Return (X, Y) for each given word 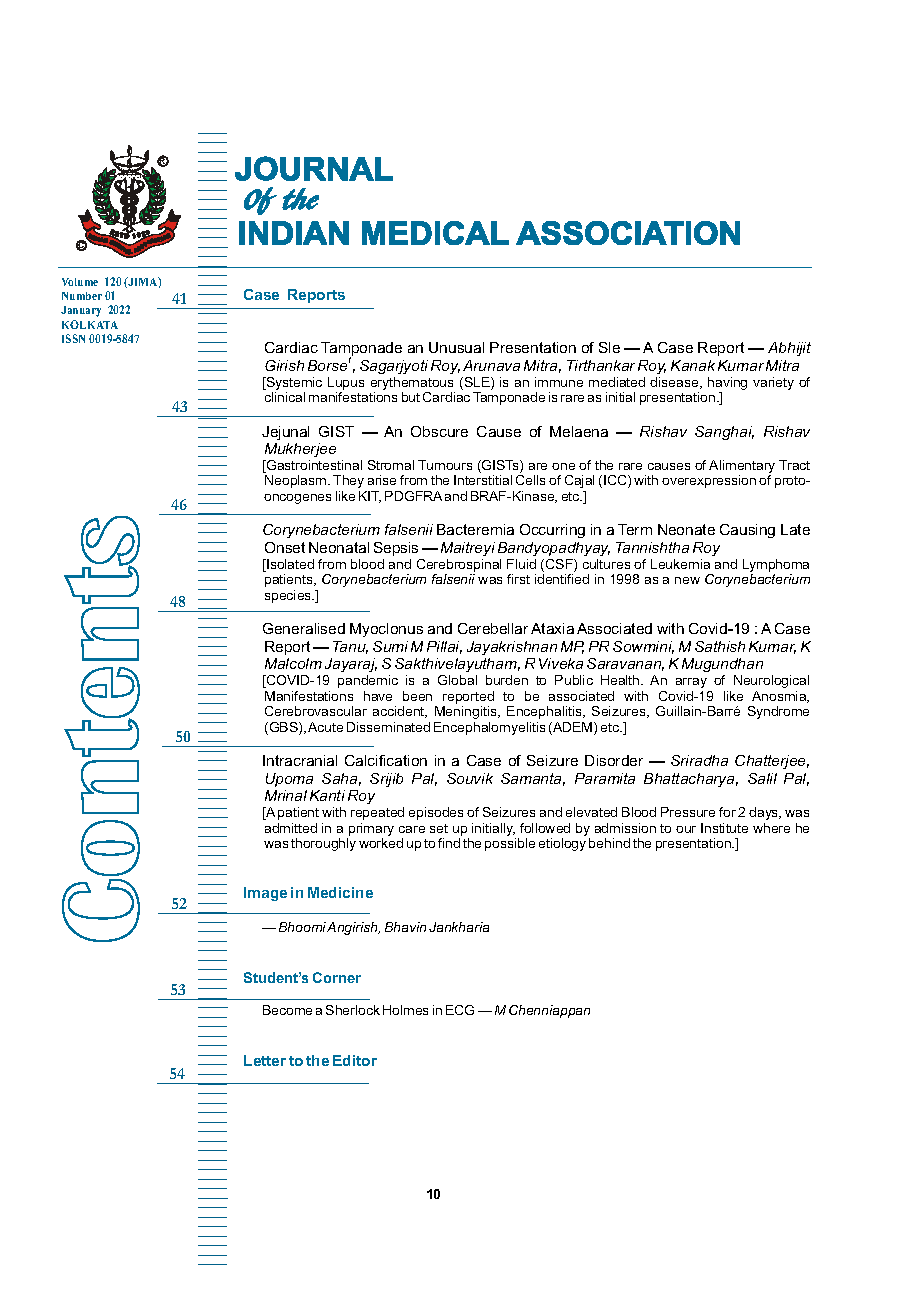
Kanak (693, 365)
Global (457, 680)
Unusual (456, 347)
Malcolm (293, 663)
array (691, 683)
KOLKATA (90, 324)
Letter (265, 1060)
